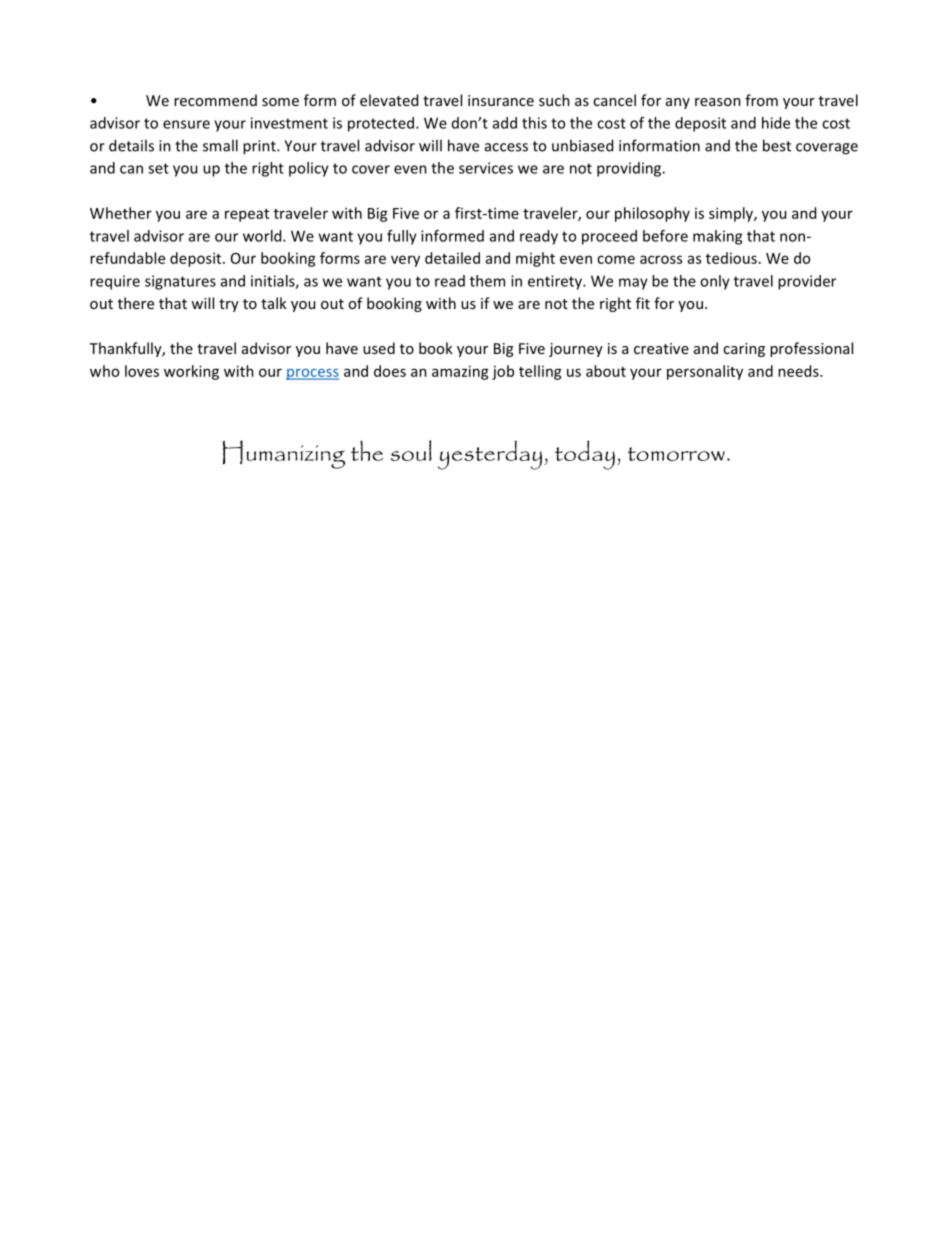 The image size is (952, 1233). Describe the element at coordinates (180, 282) in the screenshot. I see `signatures` at that location.
